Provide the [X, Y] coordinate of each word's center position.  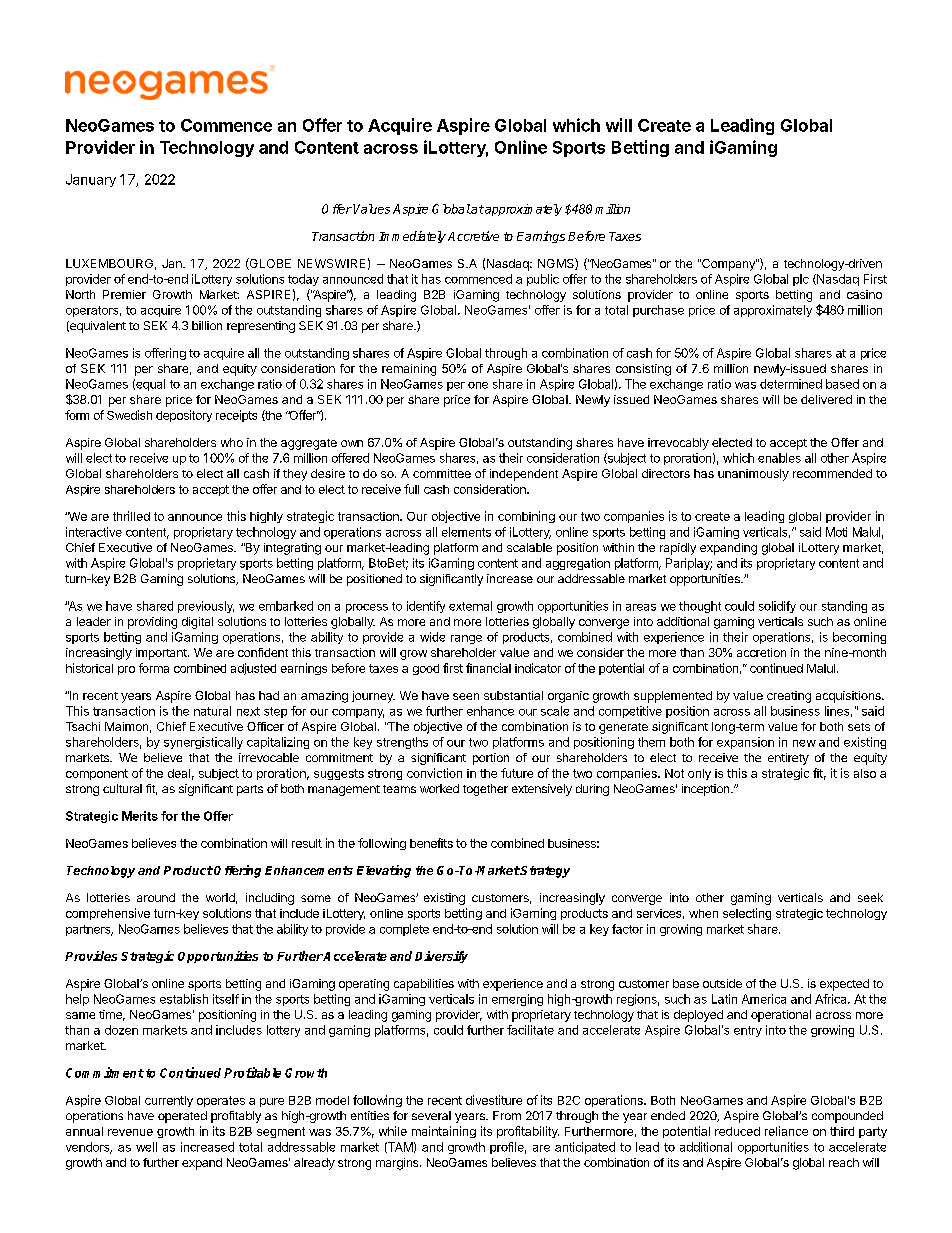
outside [722, 983]
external [470, 606]
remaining [409, 370]
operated [182, 1117]
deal [179, 773]
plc [801, 280]
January [91, 180]
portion [491, 759]
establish [184, 999]
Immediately [412, 237]
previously [206, 607]
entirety [788, 759]
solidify [777, 607]
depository [184, 416]
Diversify [441, 957]
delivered [826, 399]
